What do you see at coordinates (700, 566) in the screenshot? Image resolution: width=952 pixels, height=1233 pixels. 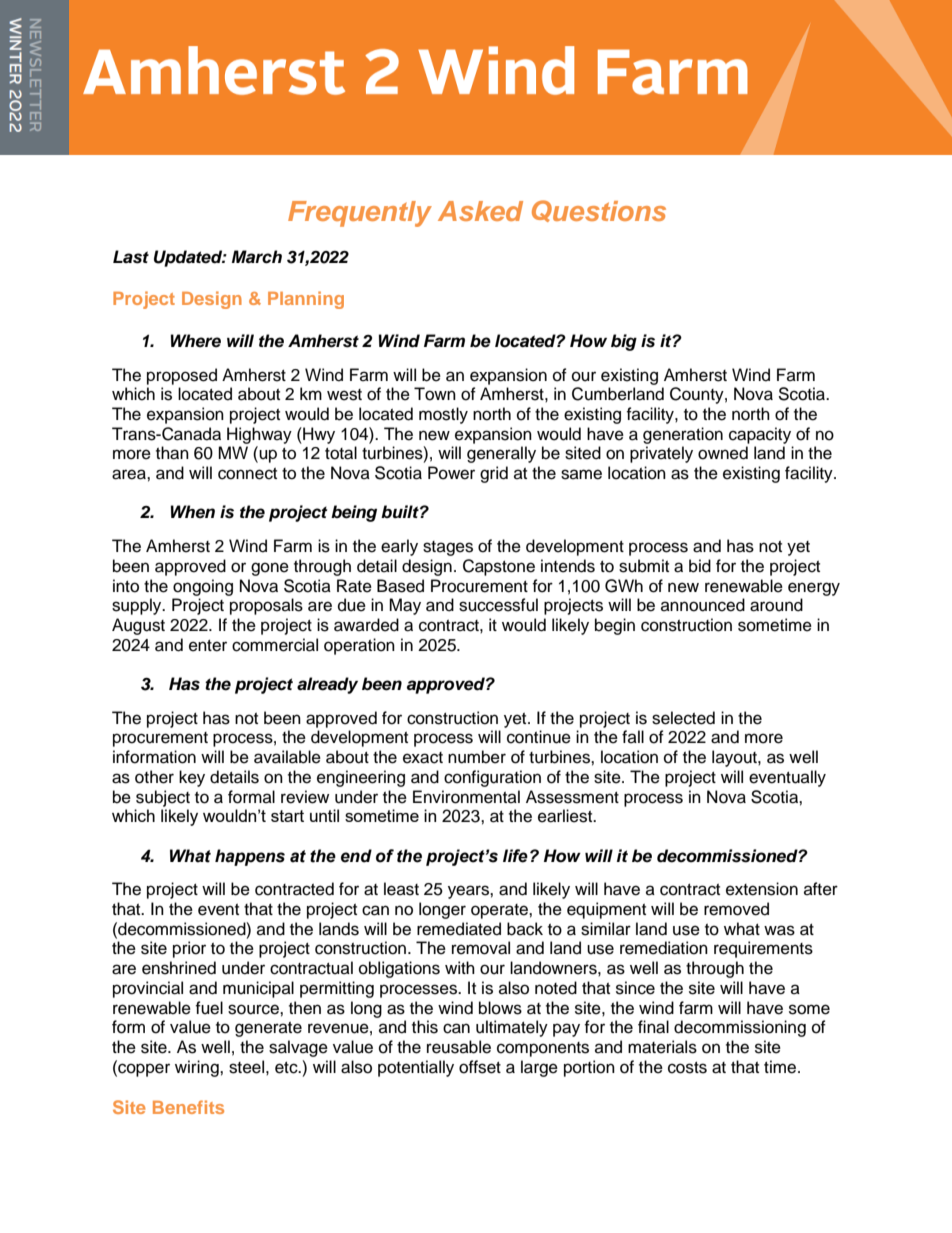 I see `bid` at bounding box center [700, 566].
